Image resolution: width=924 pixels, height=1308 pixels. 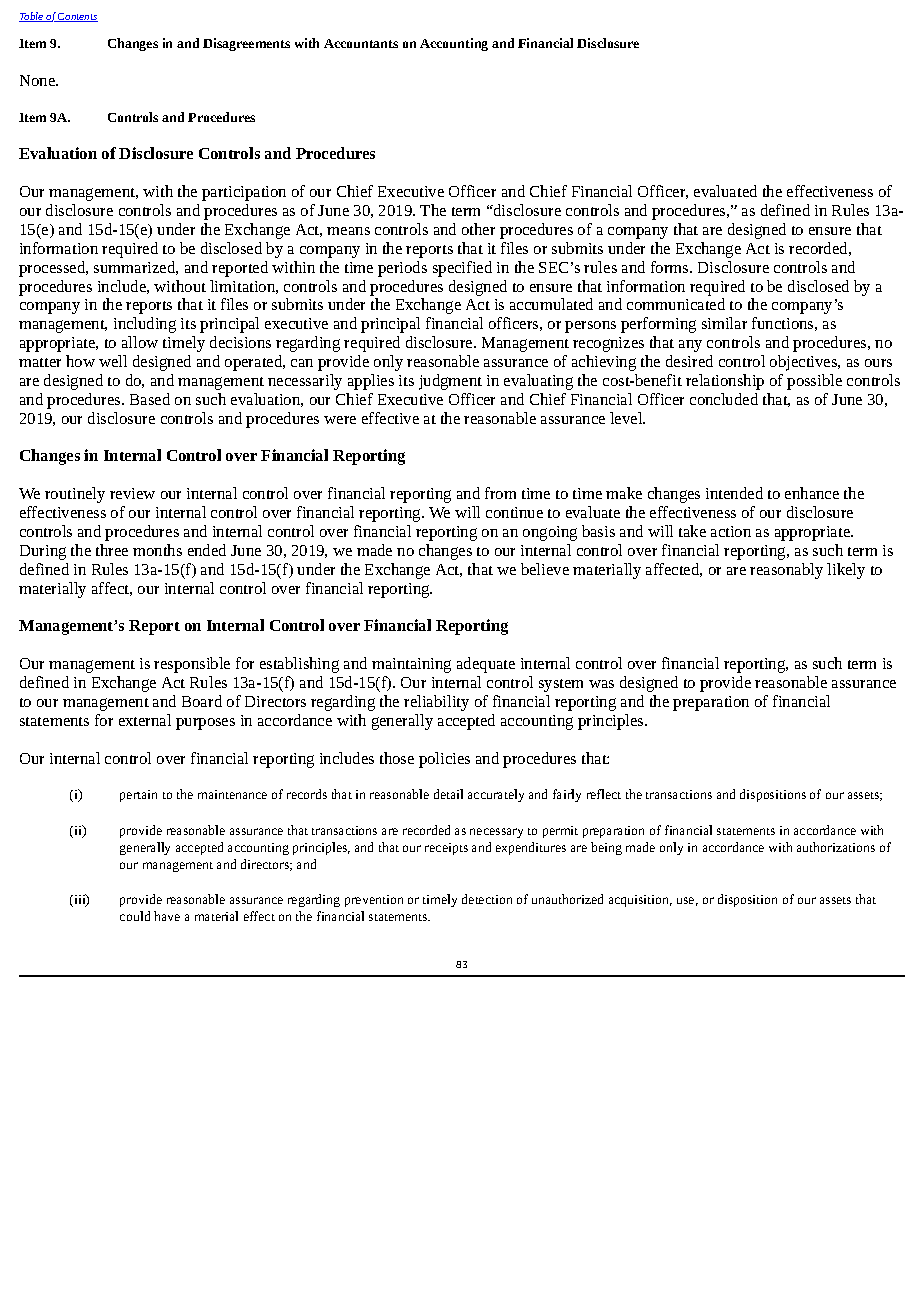 What do you see at coordinates (77, 17) in the screenshot?
I see `Contents` at bounding box center [77, 17].
